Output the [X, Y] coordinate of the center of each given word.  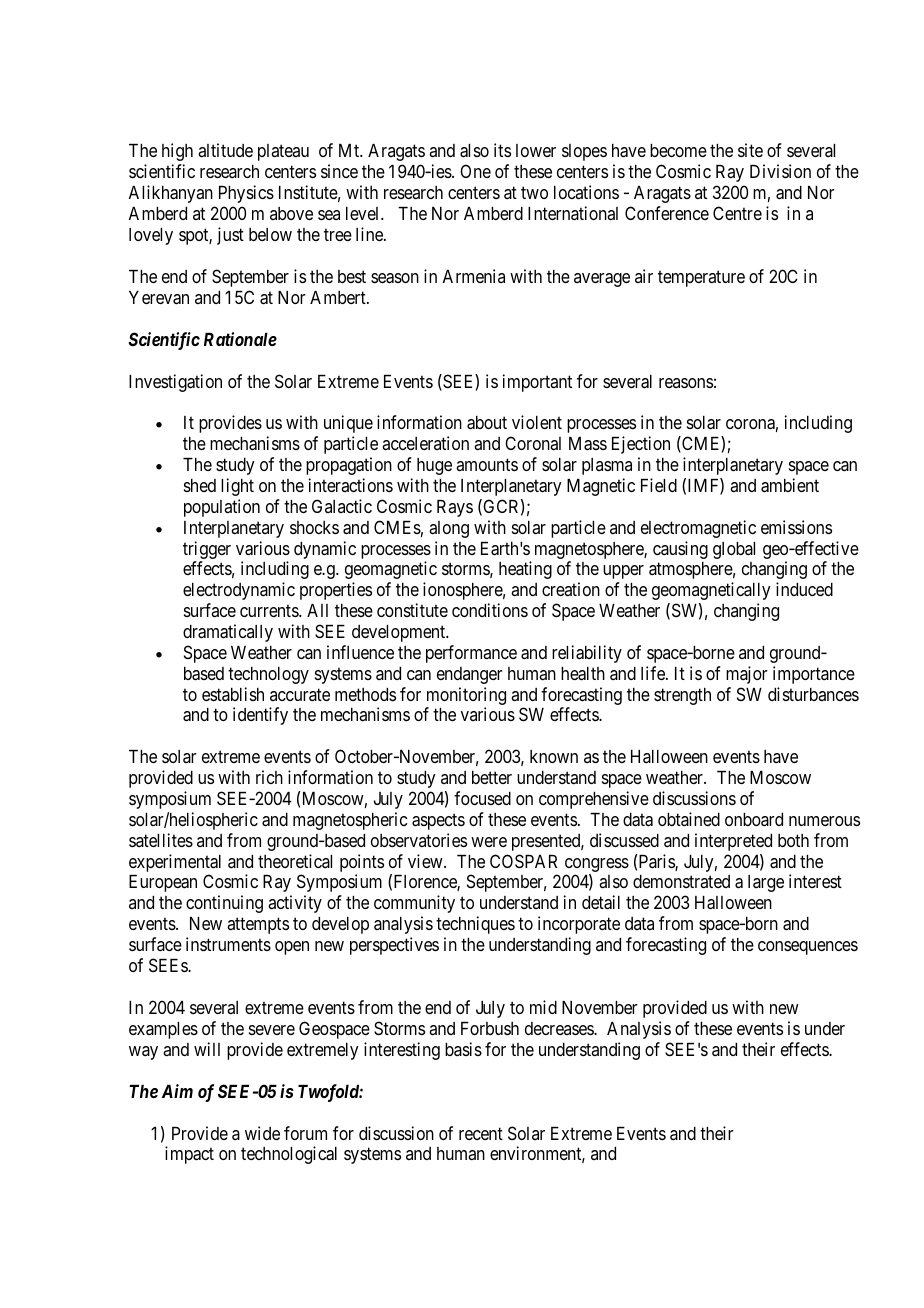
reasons [686, 383]
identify [260, 716]
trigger [207, 550]
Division [780, 171]
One [475, 171]
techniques [475, 925]
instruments [228, 944]
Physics [246, 194]
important [537, 383]
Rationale [240, 339]
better [492, 777]
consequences [808, 948]
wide [262, 1133]
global [734, 550]
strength [682, 696]
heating [525, 570]
